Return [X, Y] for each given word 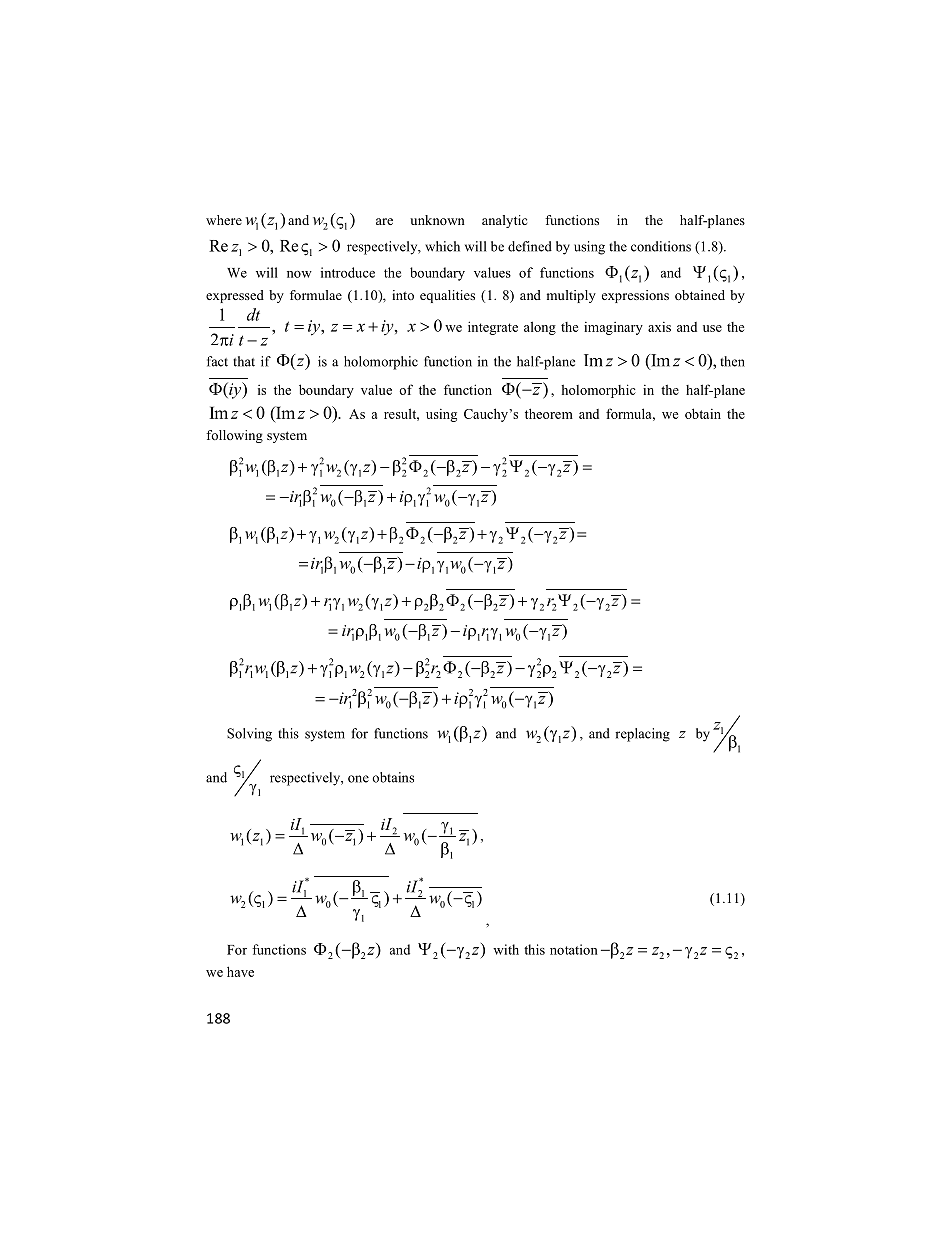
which [442, 246]
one [358, 779]
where [224, 220]
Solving [249, 735]
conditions [661, 246]
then [732, 361]
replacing [642, 735]
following [234, 436]
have [240, 971]
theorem [549, 413]
